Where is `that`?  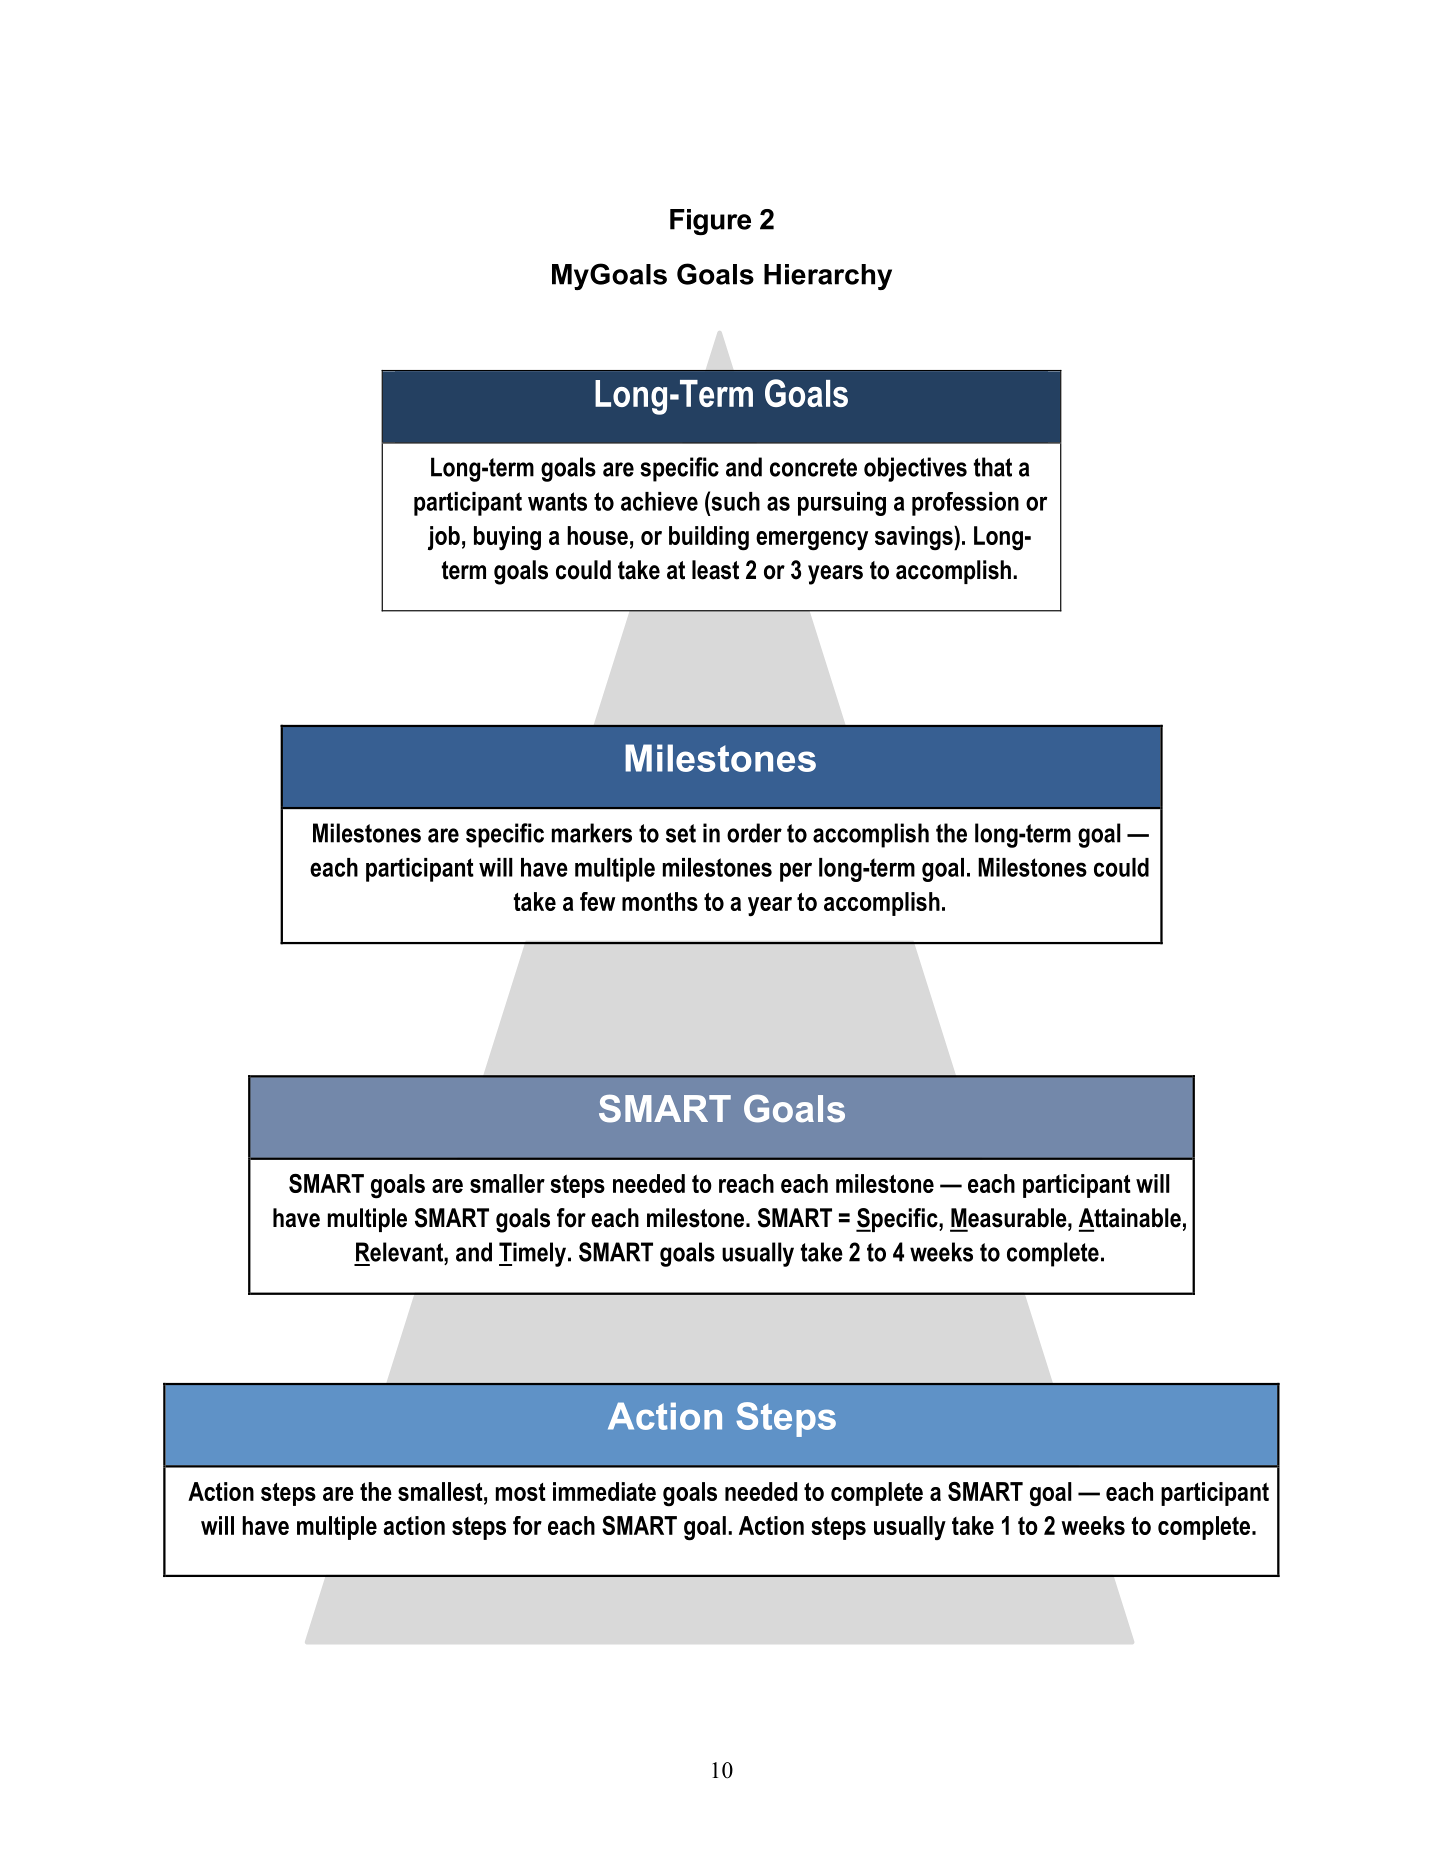
that is located at coordinates (993, 467).
